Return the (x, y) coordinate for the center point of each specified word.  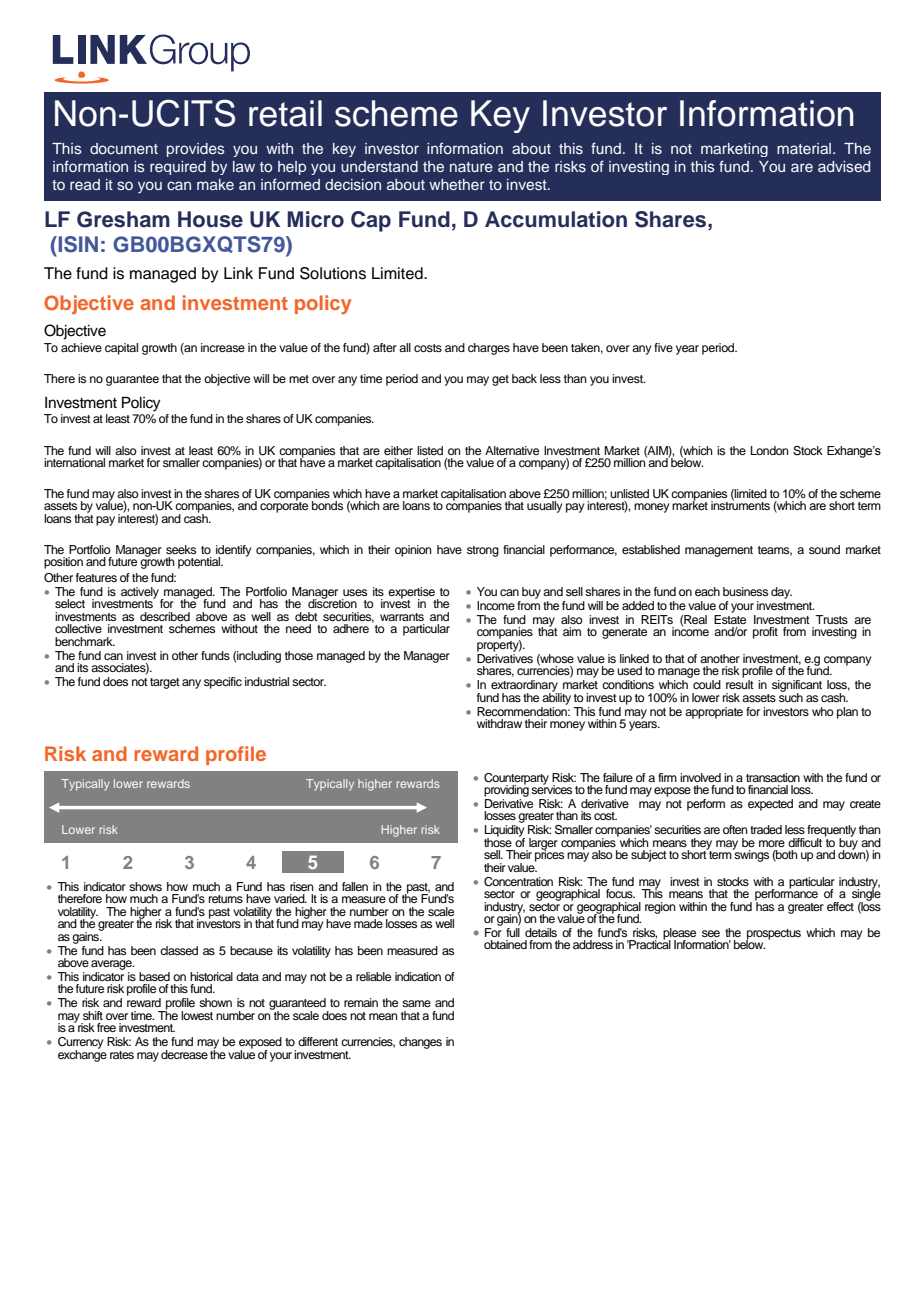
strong (483, 551)
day (781, 593)
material (805, 148)
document (124, 148)
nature (471, 167)
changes (420, 1043)
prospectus (773, 935)
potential (200, 563)
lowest (197, 1015)
